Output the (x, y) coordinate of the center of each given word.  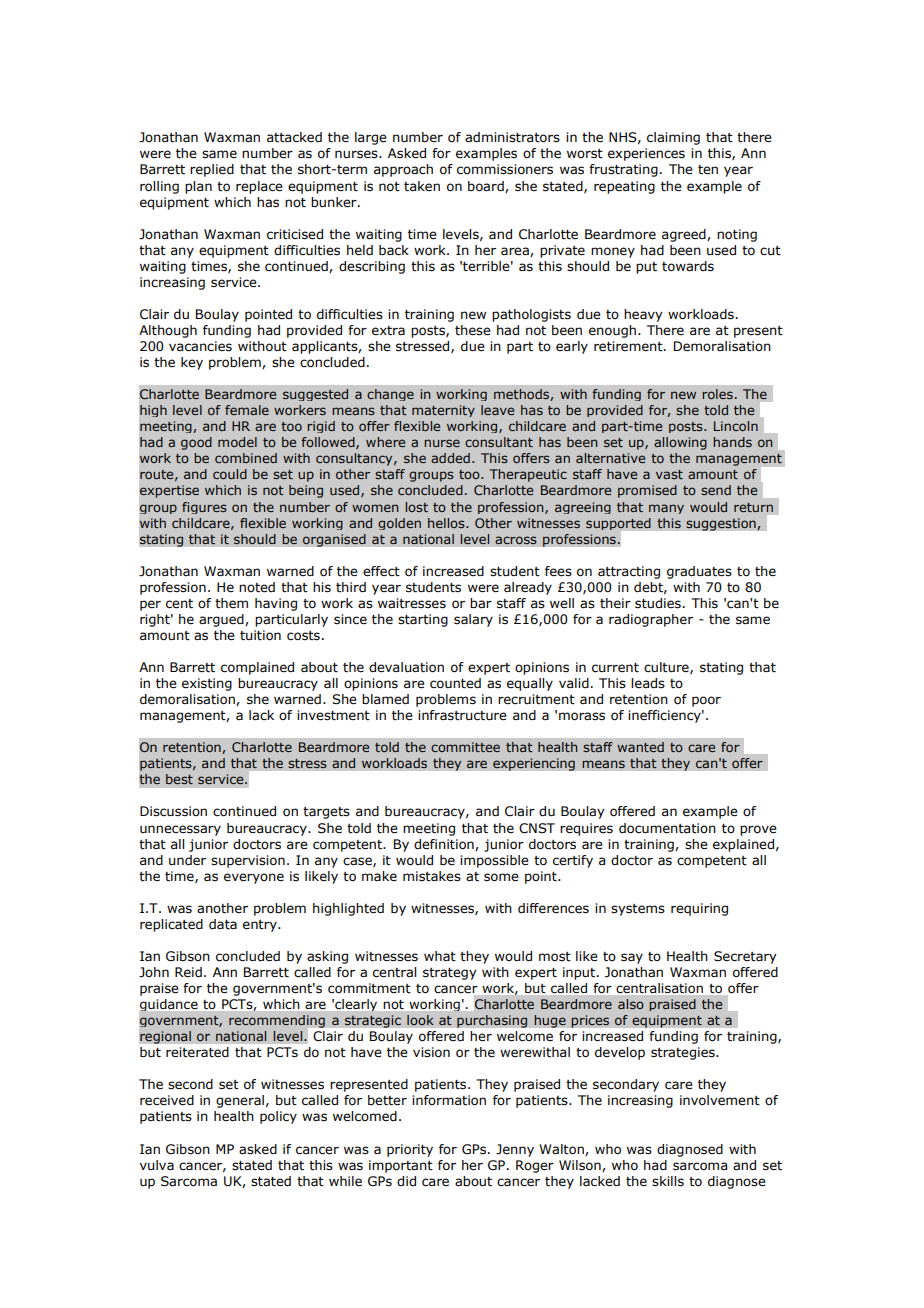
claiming (673, 138)
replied (212, 170)
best (179, 779)
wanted (640, 747)
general (240, 1101)
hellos (447, 523)
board (487, 187)
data (223, 924)
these (473, 330)
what (440, 956)
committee (465, 747)
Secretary (745, 957)
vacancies (200, 346)
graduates (699, 572)
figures (204, 508)
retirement (629, 346)
